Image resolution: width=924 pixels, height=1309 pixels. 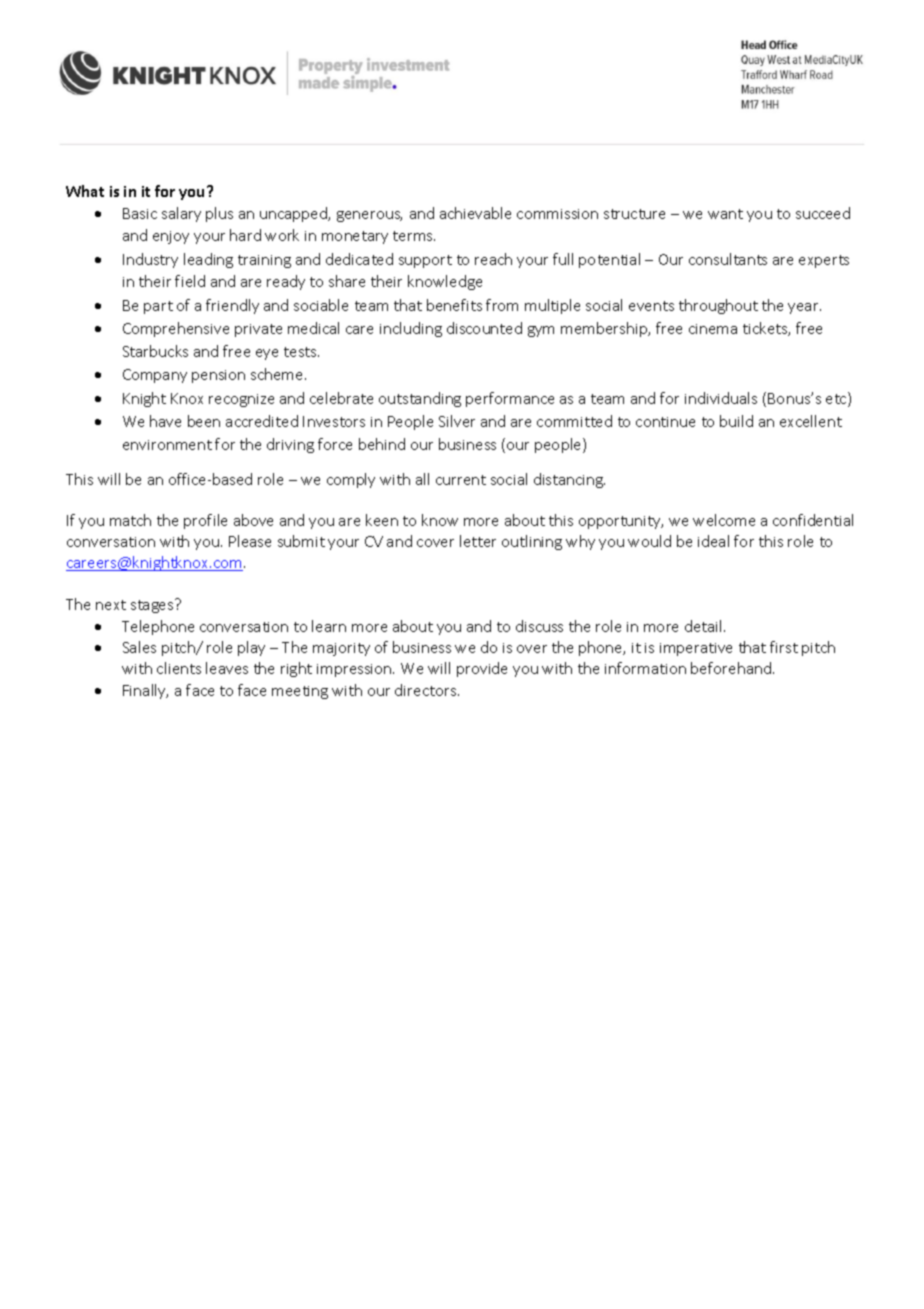 I want to click on discounted, so click(x=484, y=328).
